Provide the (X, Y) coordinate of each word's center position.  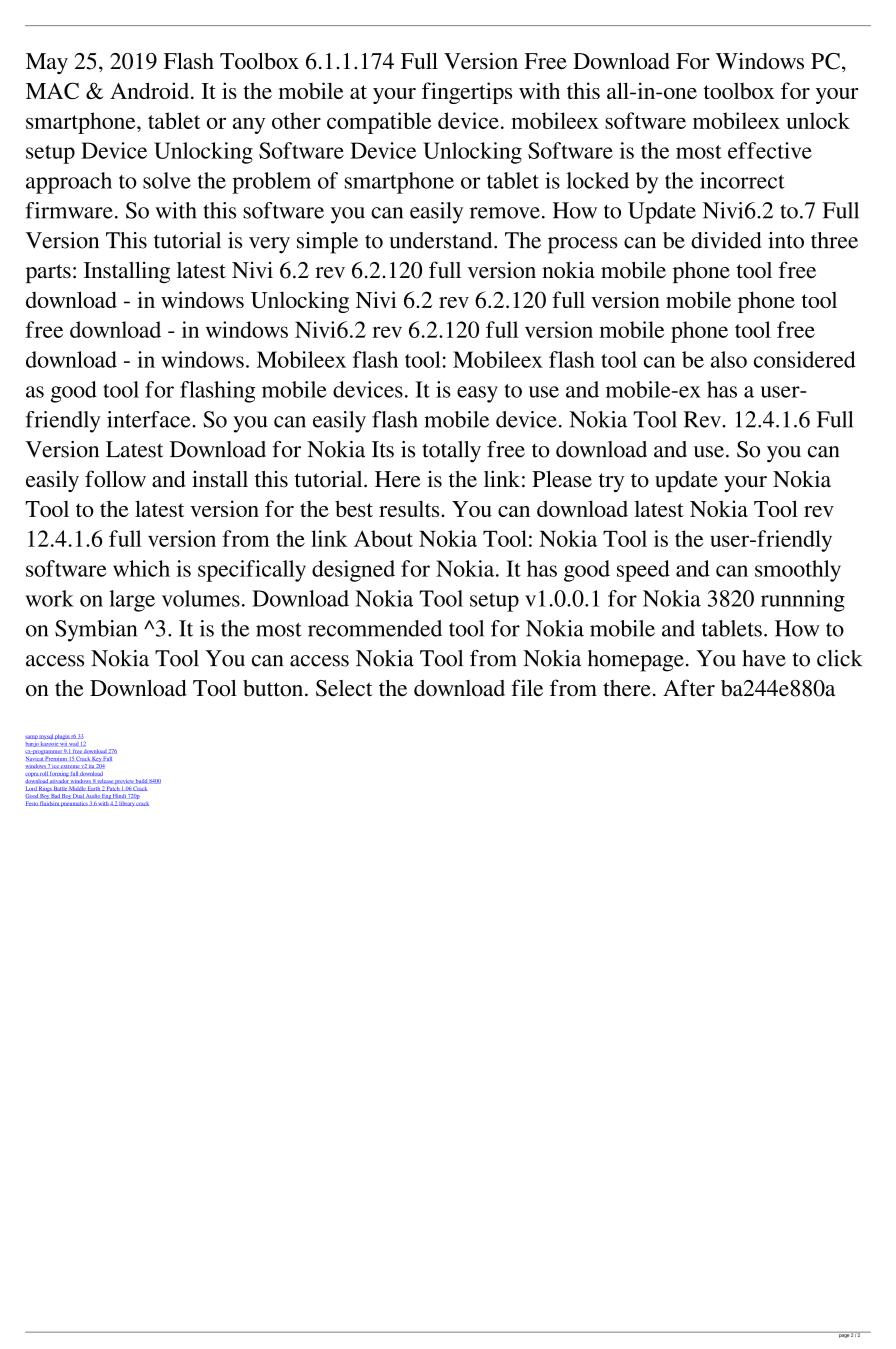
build (141, 781)
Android (151, 90)
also (729, 359)
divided (726, 240)
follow (115, 479)
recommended (375, 628)
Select (344, 688)
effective (770, 150)
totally (451, 452)
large (132, 601)
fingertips (467, 93)
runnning (803, 601)
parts (48, 273)
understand (442, 240)
